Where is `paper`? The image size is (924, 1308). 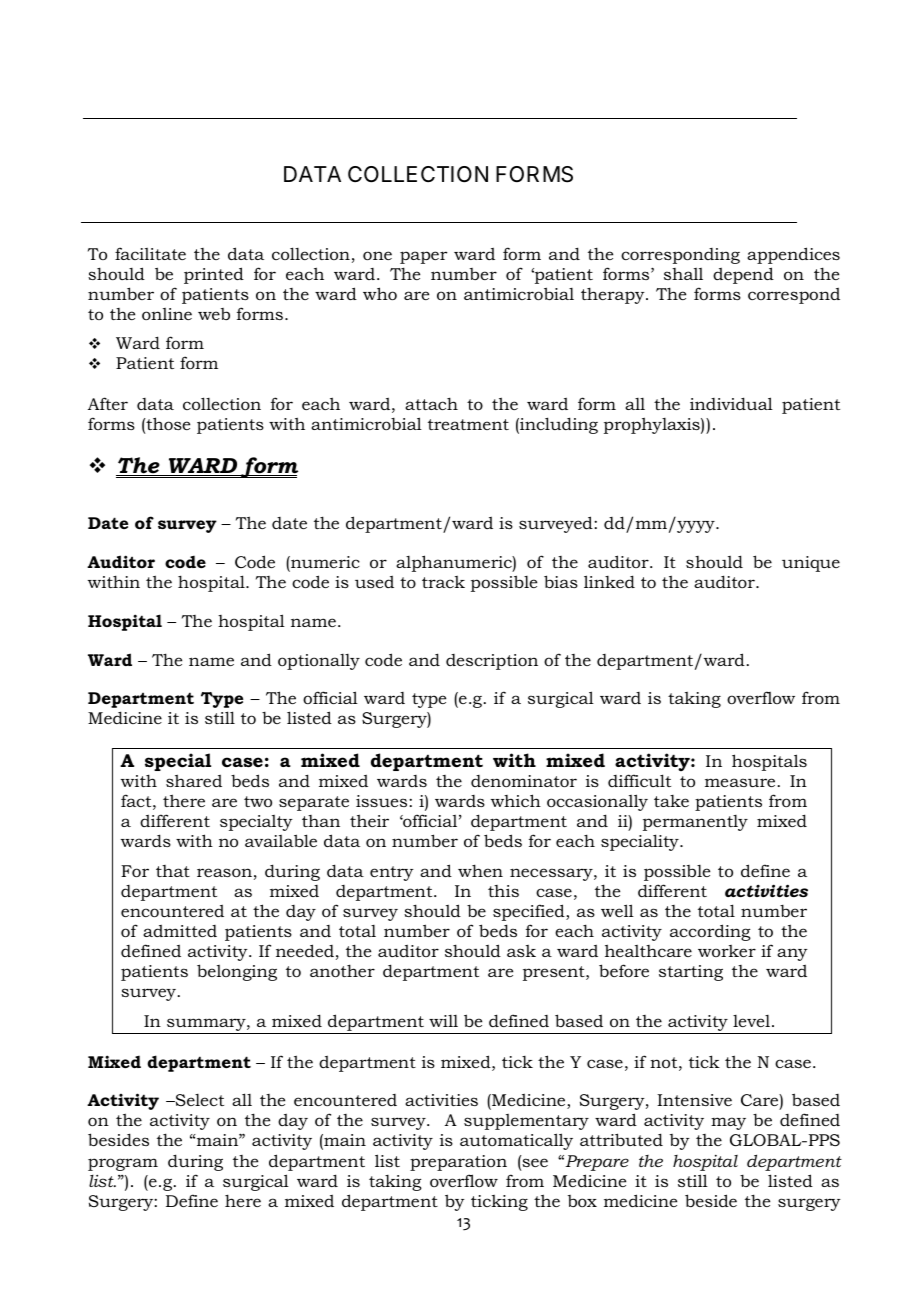 paper is located at coordinates (423, 257).
